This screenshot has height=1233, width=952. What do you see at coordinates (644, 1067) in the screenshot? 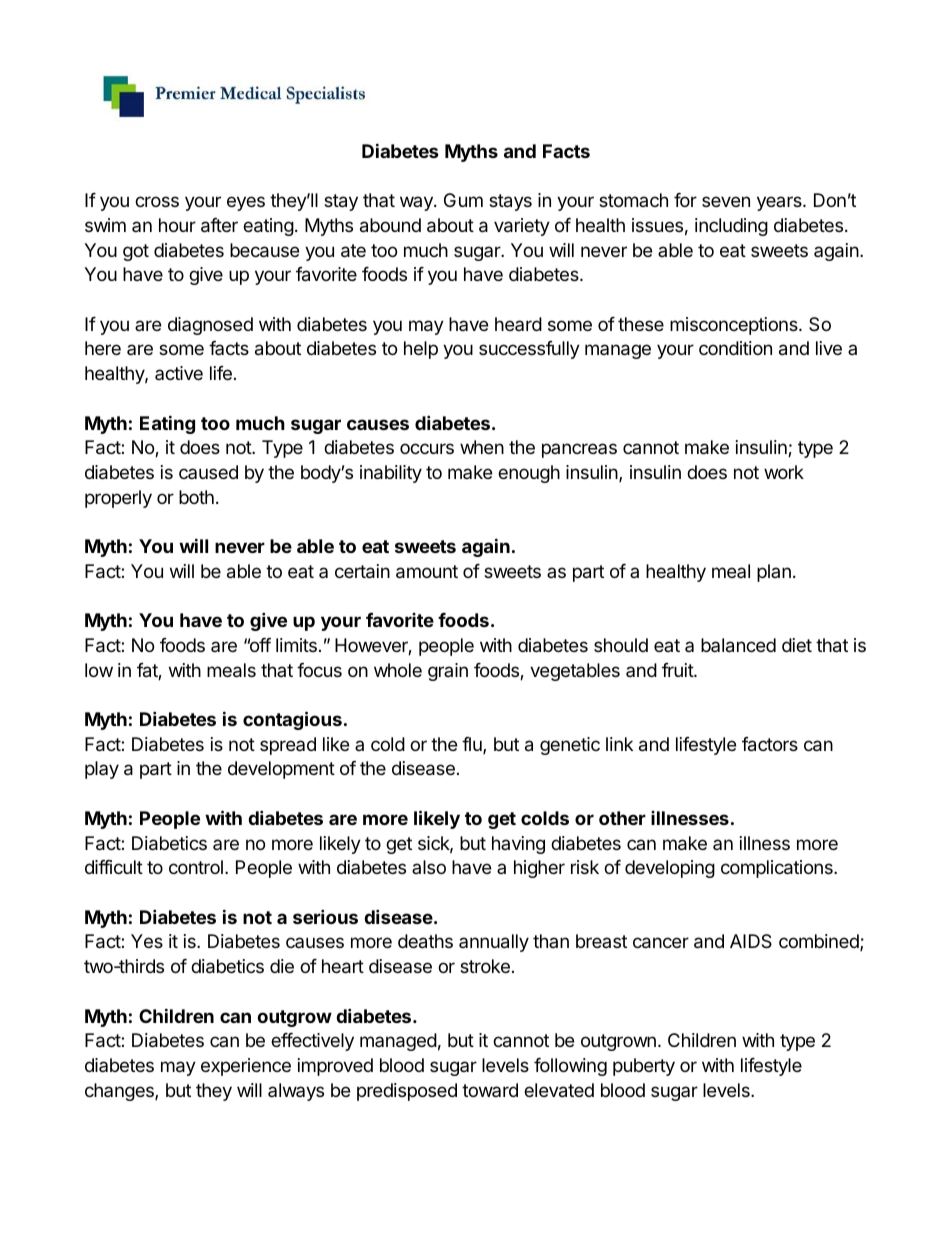
I see `puberty` at bounding box center [644, 1067].
